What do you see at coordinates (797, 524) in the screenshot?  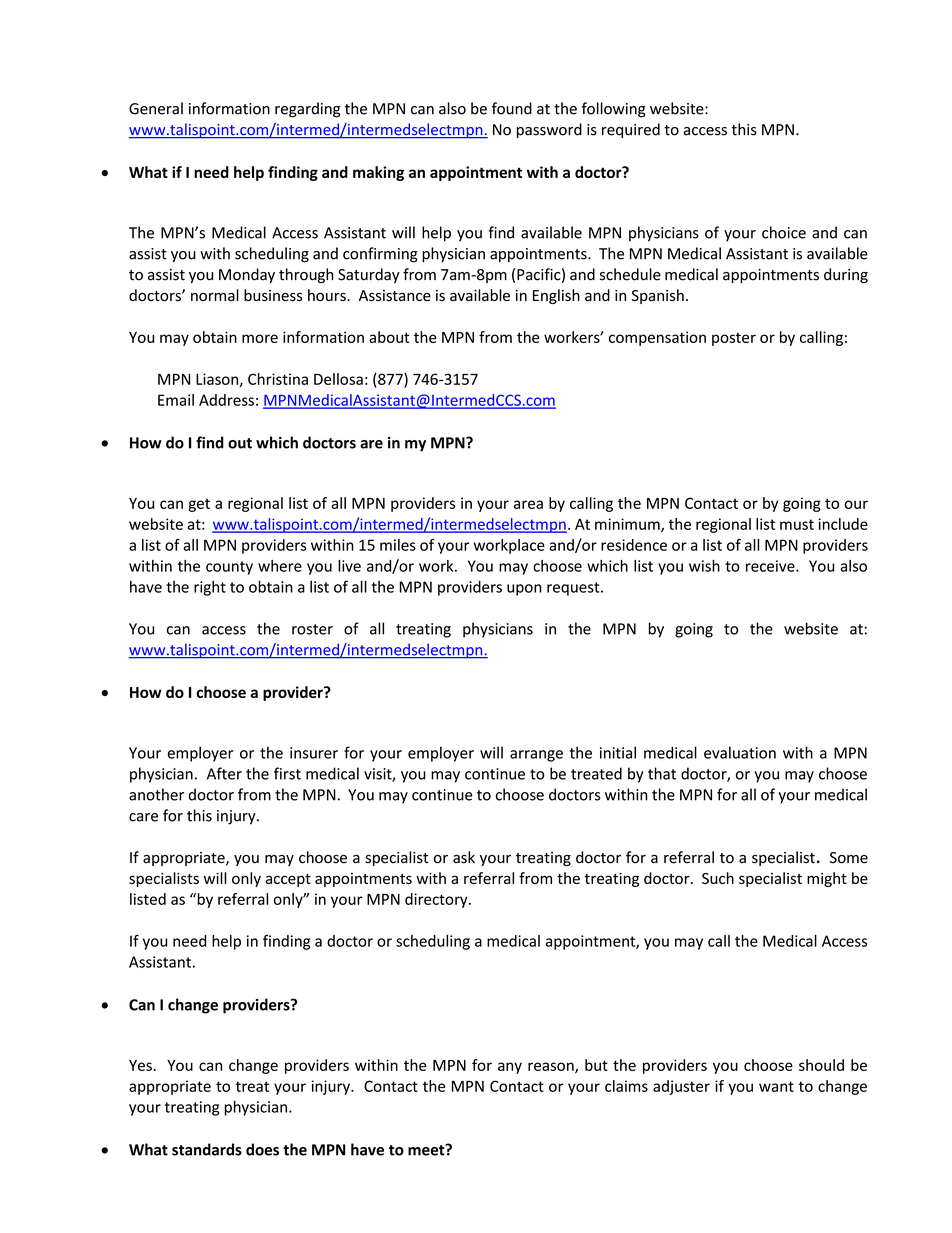 I see `must` at bounding box center [797, 524].
